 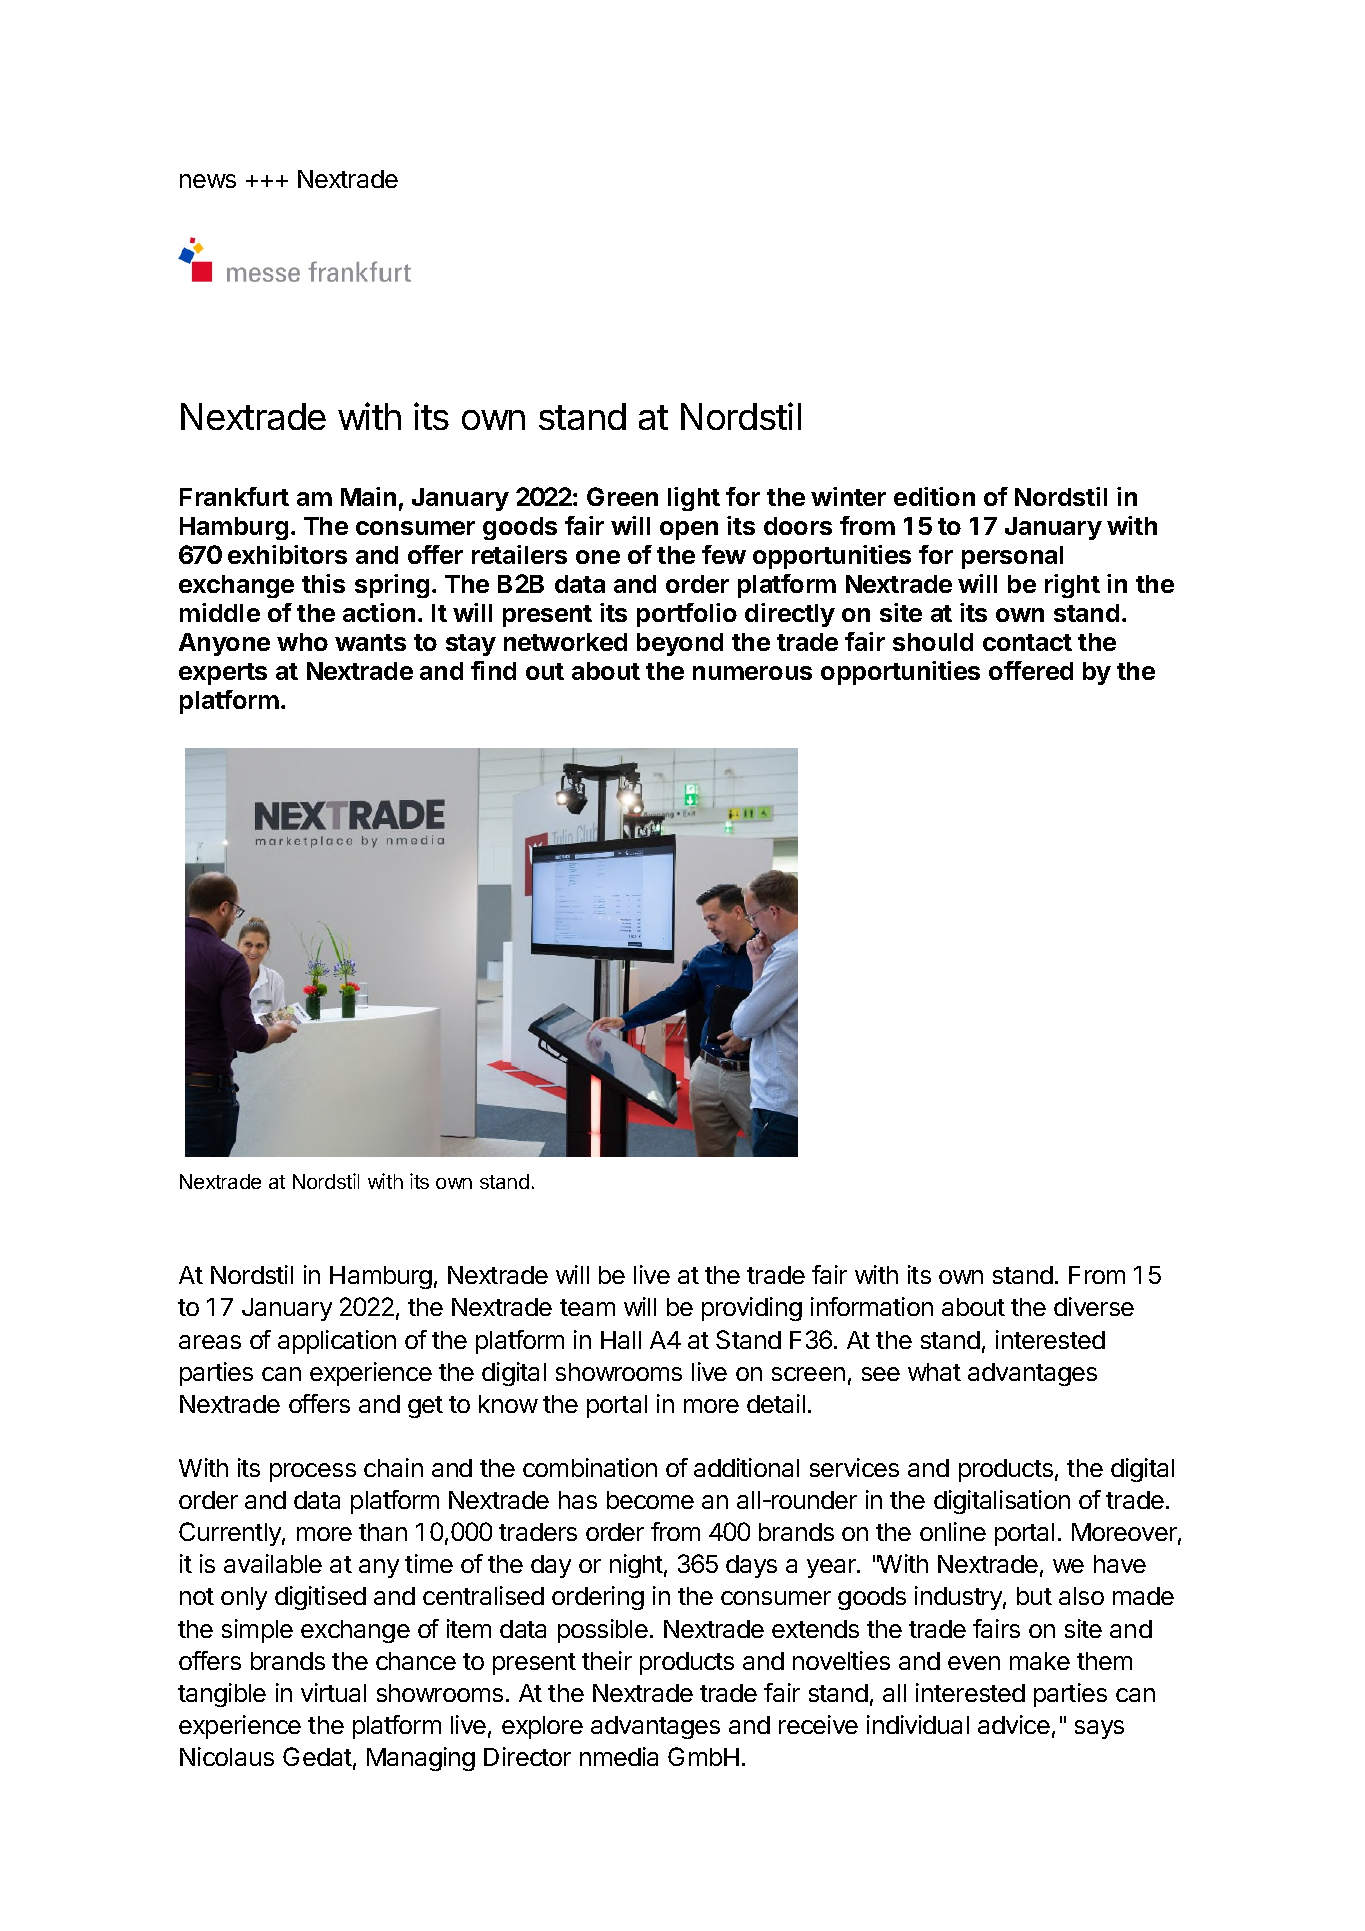 I want to click on beyond, so click(x=680, y=644).
